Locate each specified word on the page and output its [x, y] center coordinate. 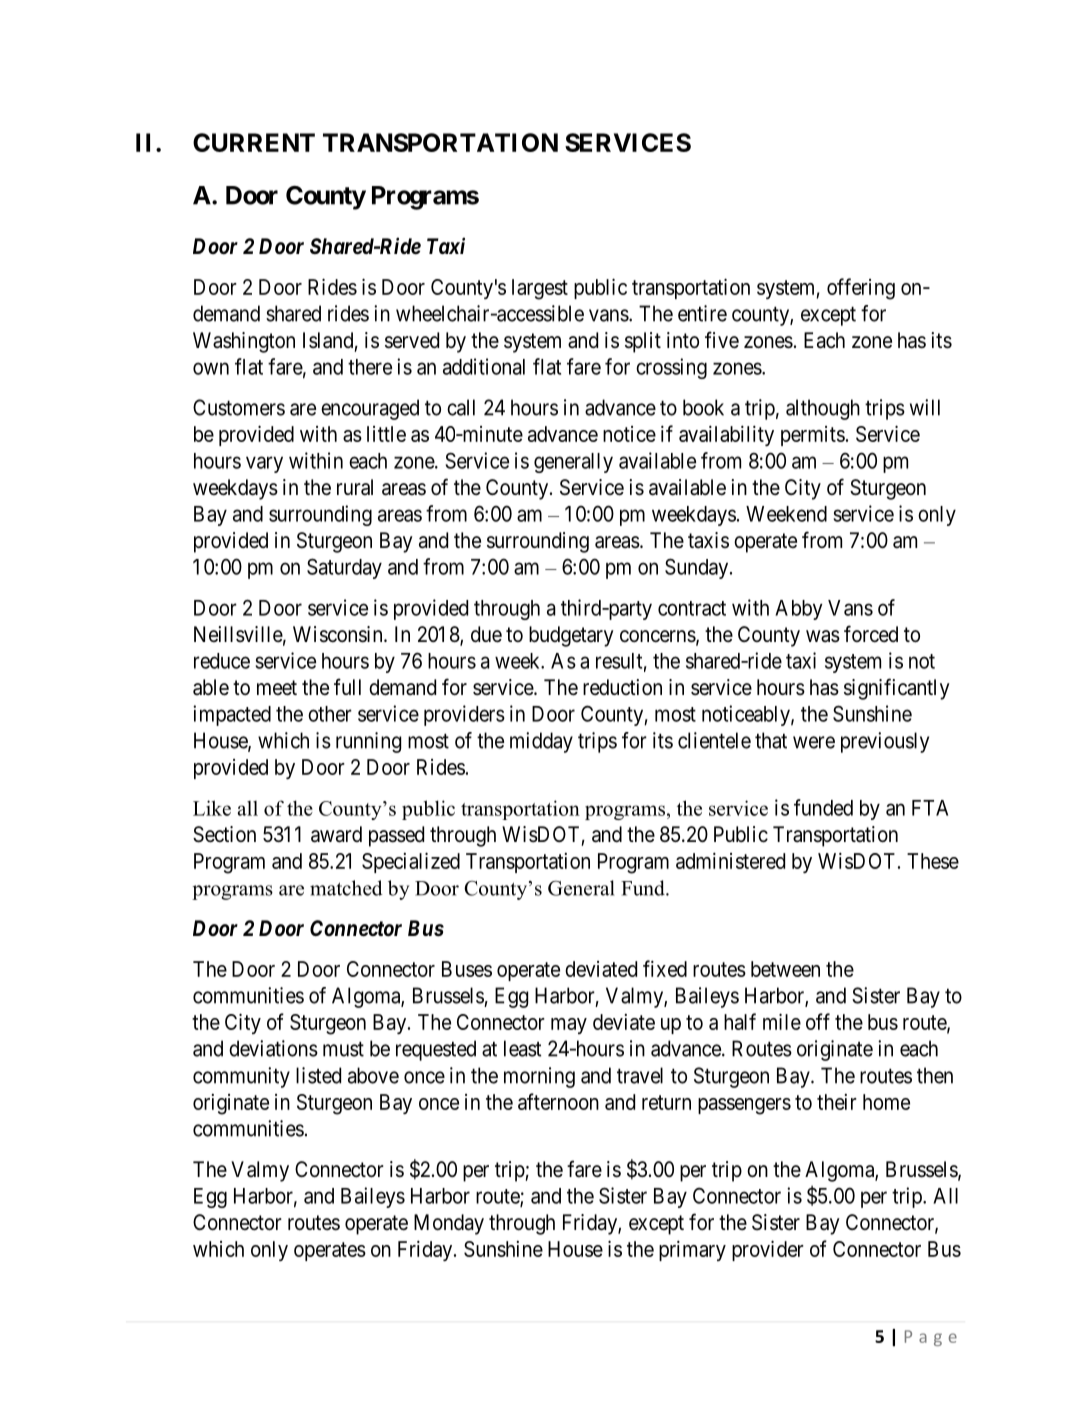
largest [540, 289]
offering [861, 289]
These [933, 861]
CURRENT [254, 142]
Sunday [698, 568]
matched [346, 888]
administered [730, 860]
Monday [449, 1224]
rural [355, 487]
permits [813, 436]
